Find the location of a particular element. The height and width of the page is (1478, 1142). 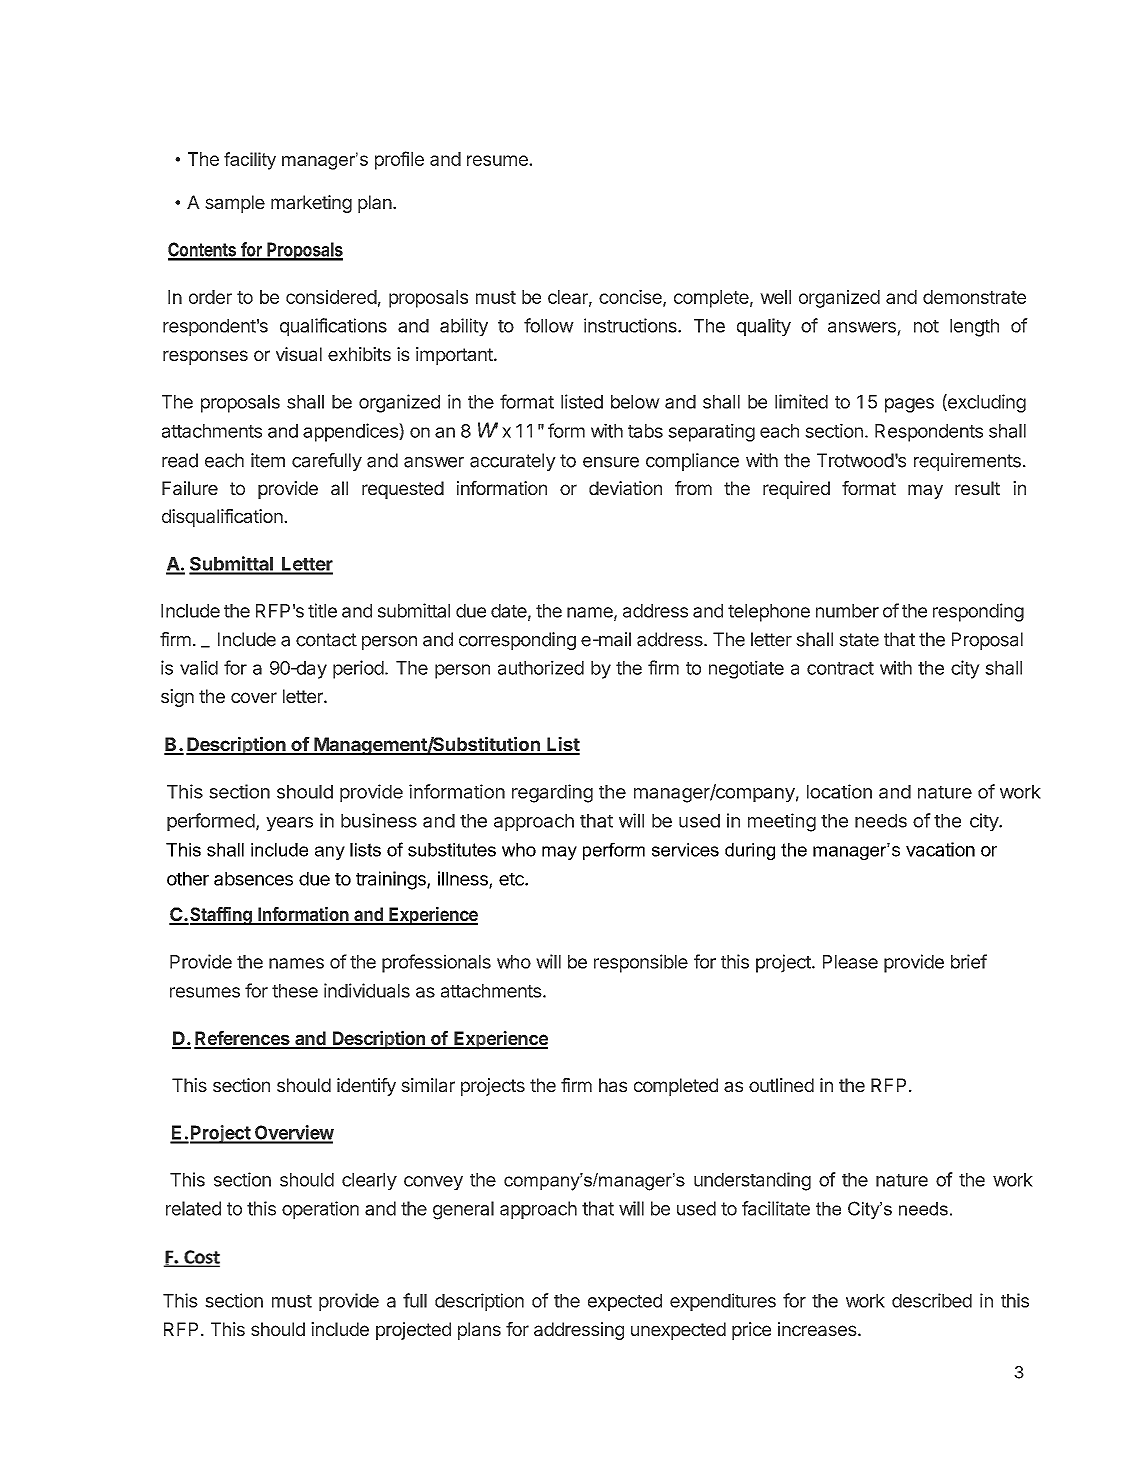

marketing is located at coordinates (311, 204).
